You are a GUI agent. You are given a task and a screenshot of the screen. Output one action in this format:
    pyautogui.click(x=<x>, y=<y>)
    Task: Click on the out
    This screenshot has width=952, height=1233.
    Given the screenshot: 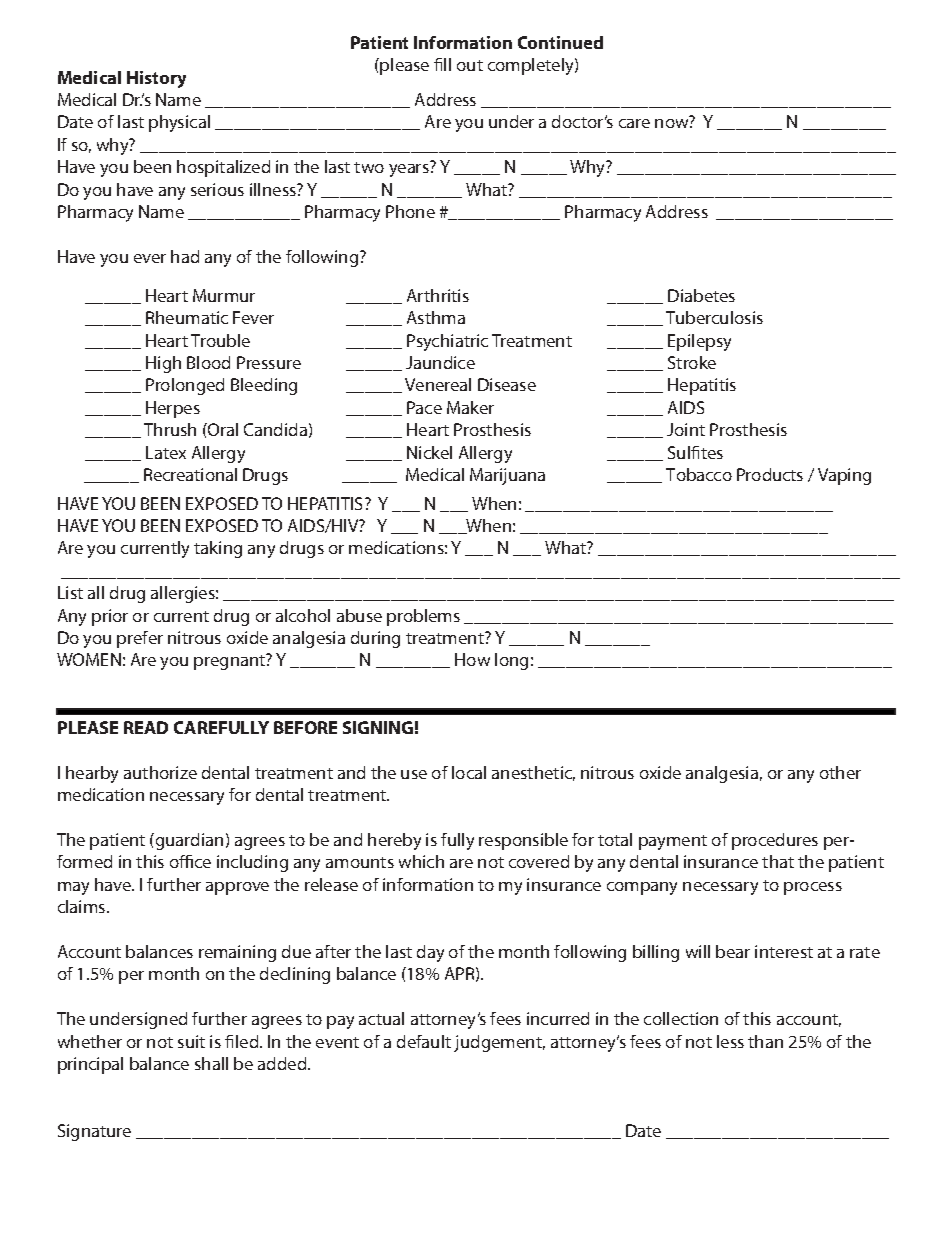 What is the action you would take?
    pyautogui.click(x=470, y=65)
